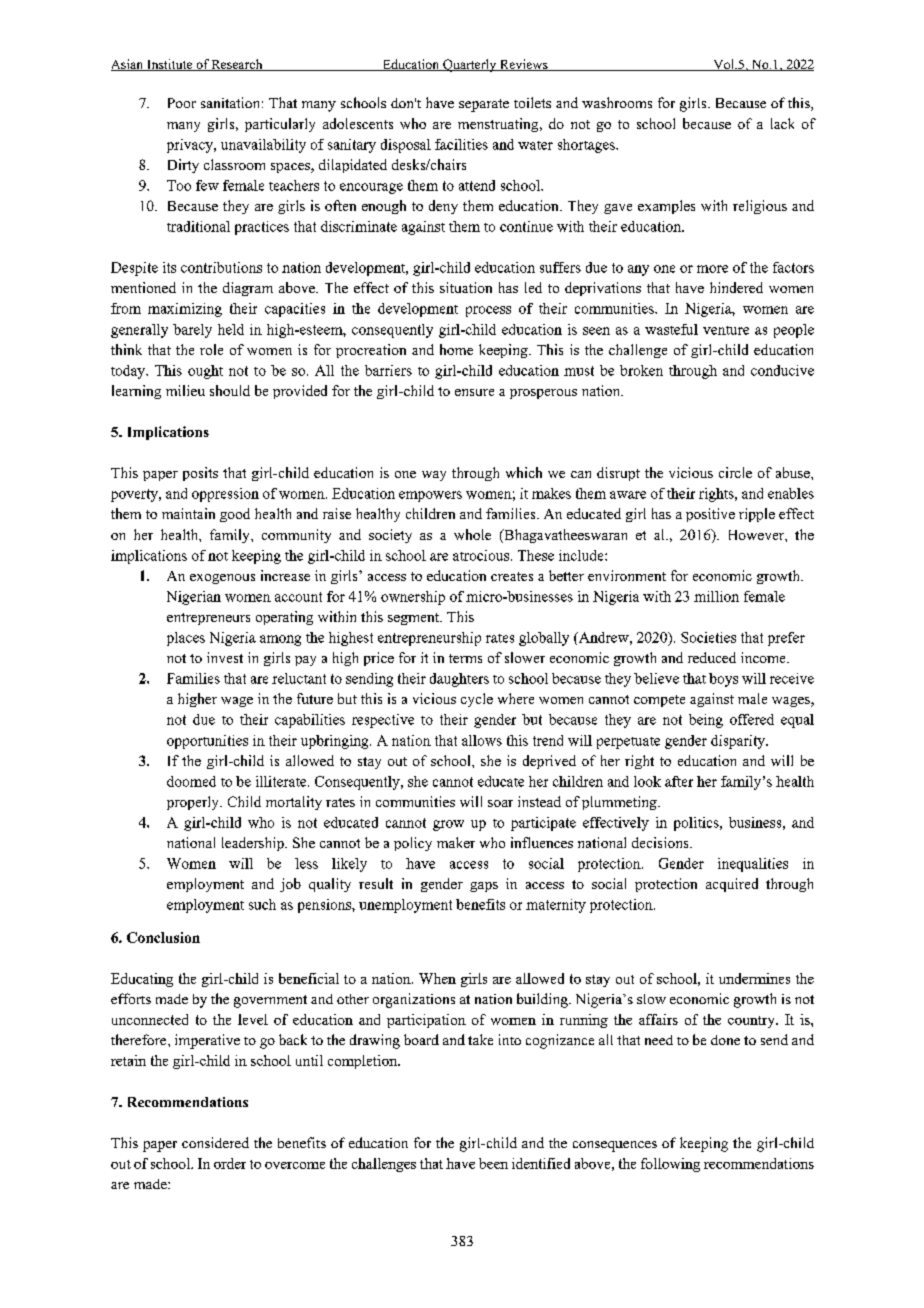  I want to click on soar, so click(500, 803).
